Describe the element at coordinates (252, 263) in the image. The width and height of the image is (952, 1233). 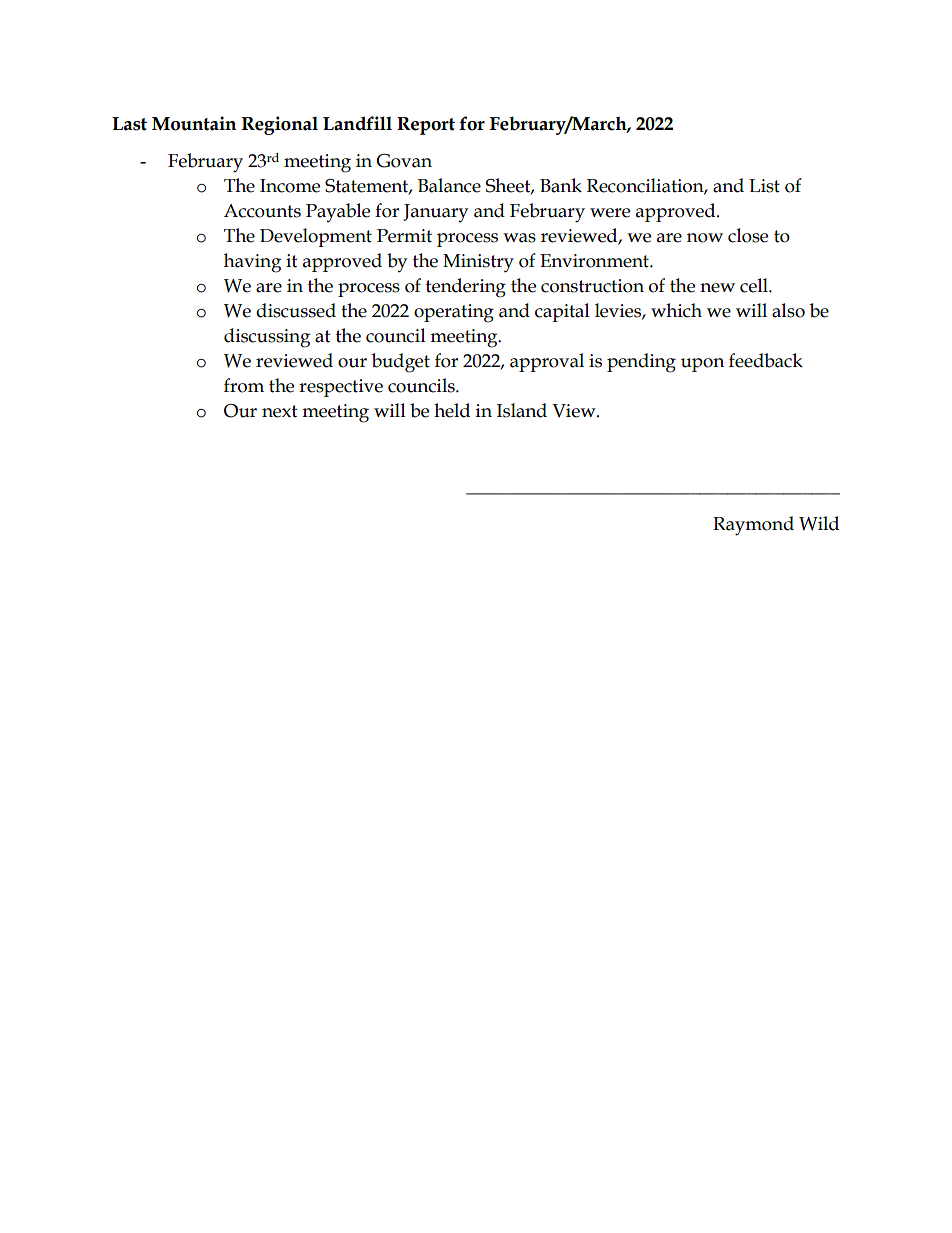
I see `having` at that location.
